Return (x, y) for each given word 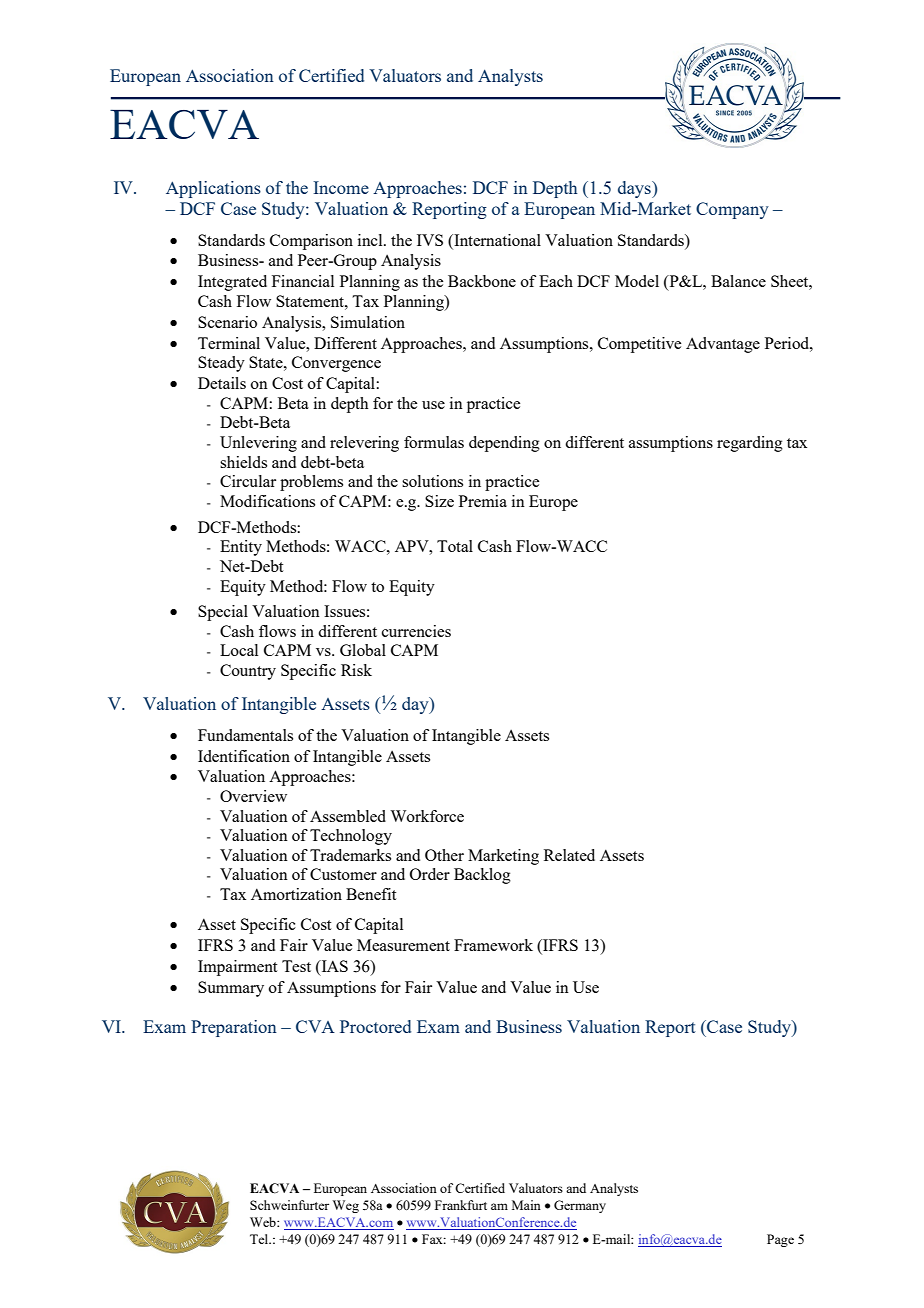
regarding (750, 444)
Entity (241, 548)
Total (455, 546)
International (496, 240)
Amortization (296, 894)
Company (732, 210)
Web (264, 1222)
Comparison (311, 242)
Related (569, 855)
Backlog (482, 876)
